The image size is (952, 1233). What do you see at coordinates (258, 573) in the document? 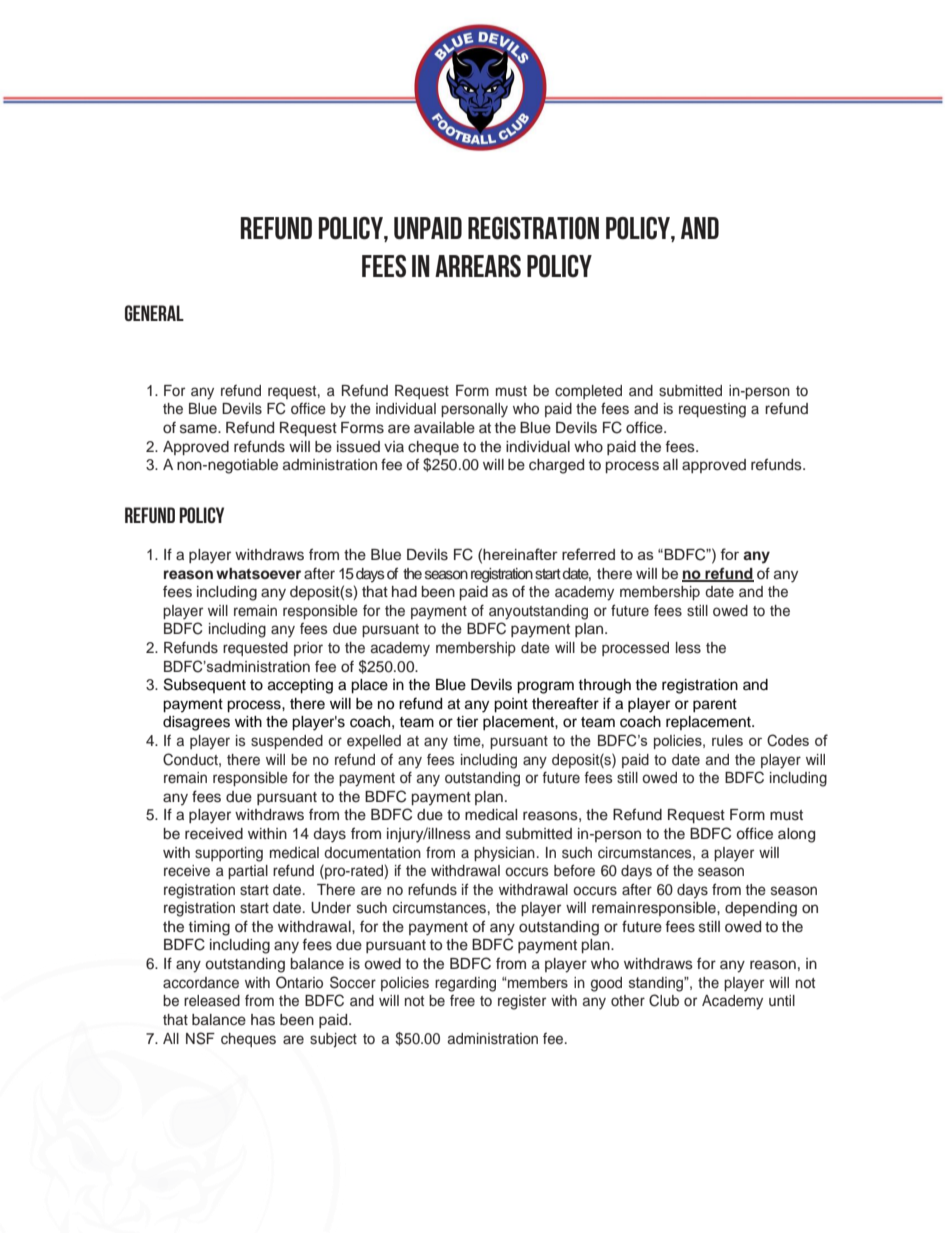
I see `whatsoever` at bounding box center [258, 573].
